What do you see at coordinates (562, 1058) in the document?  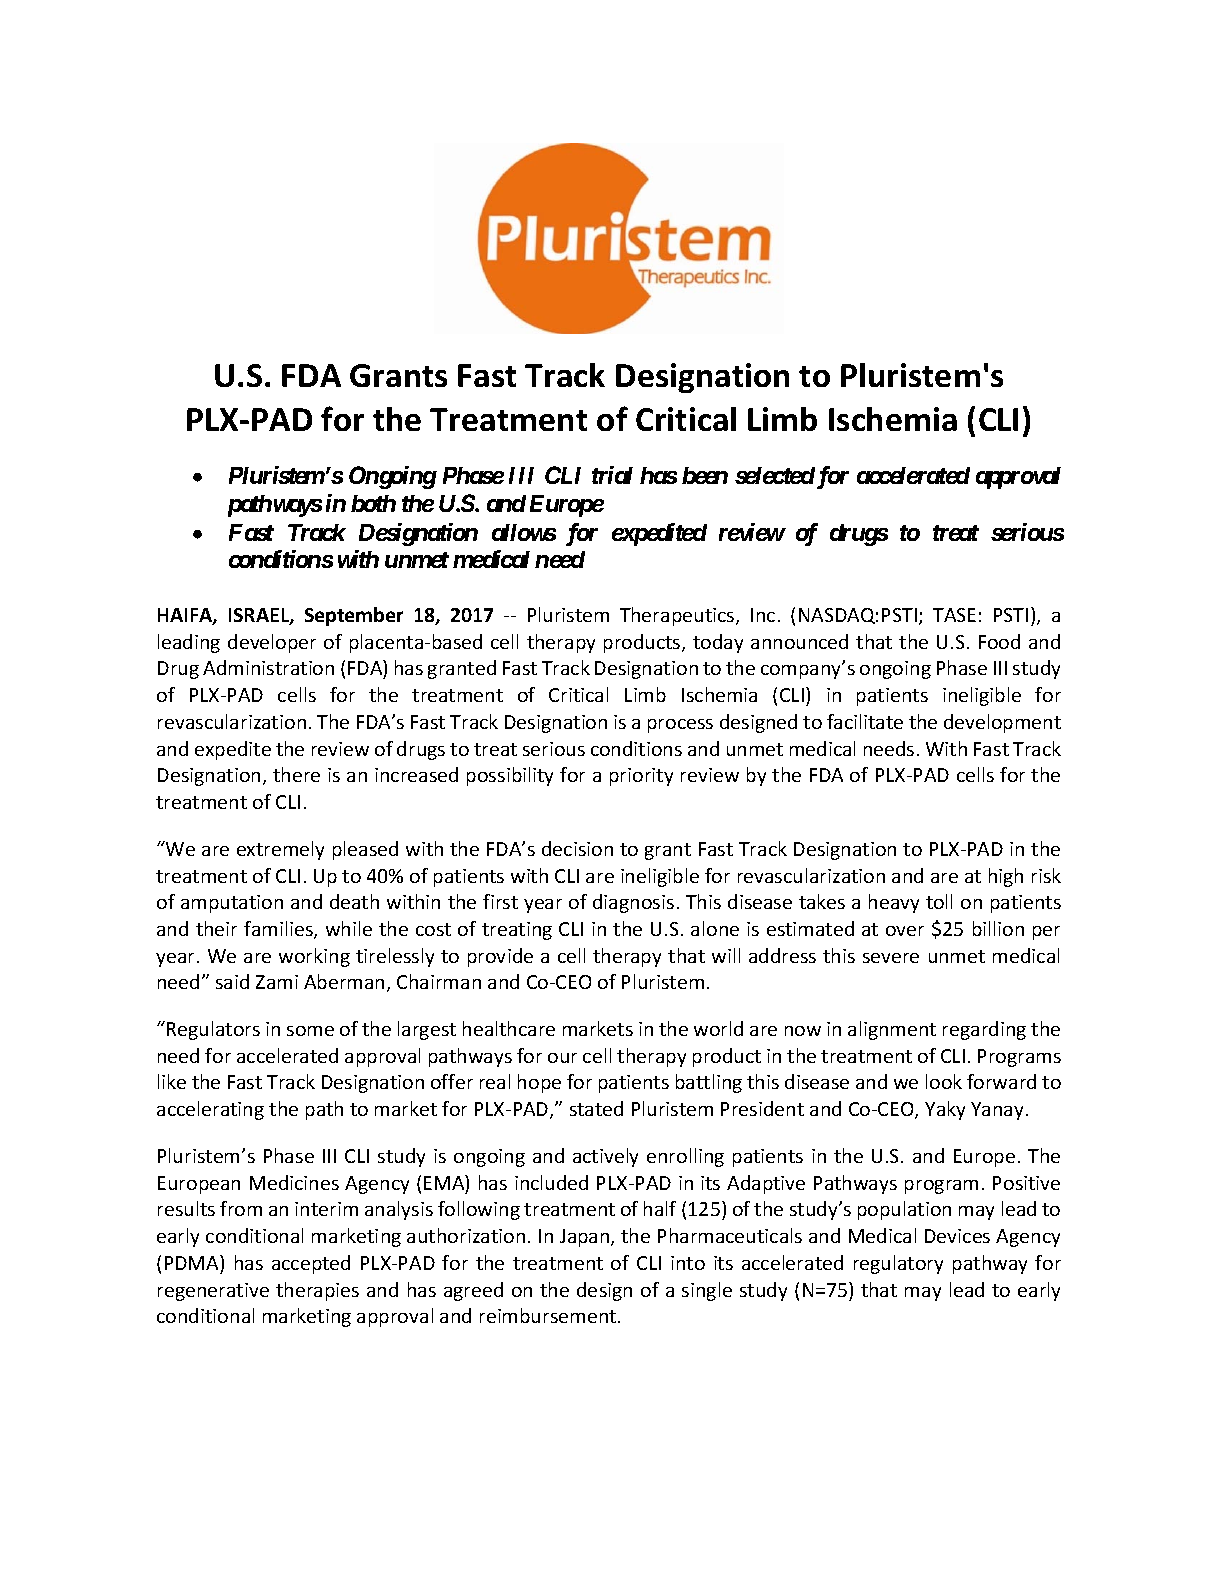 I see `our` at bounding box center [562, 1058].
